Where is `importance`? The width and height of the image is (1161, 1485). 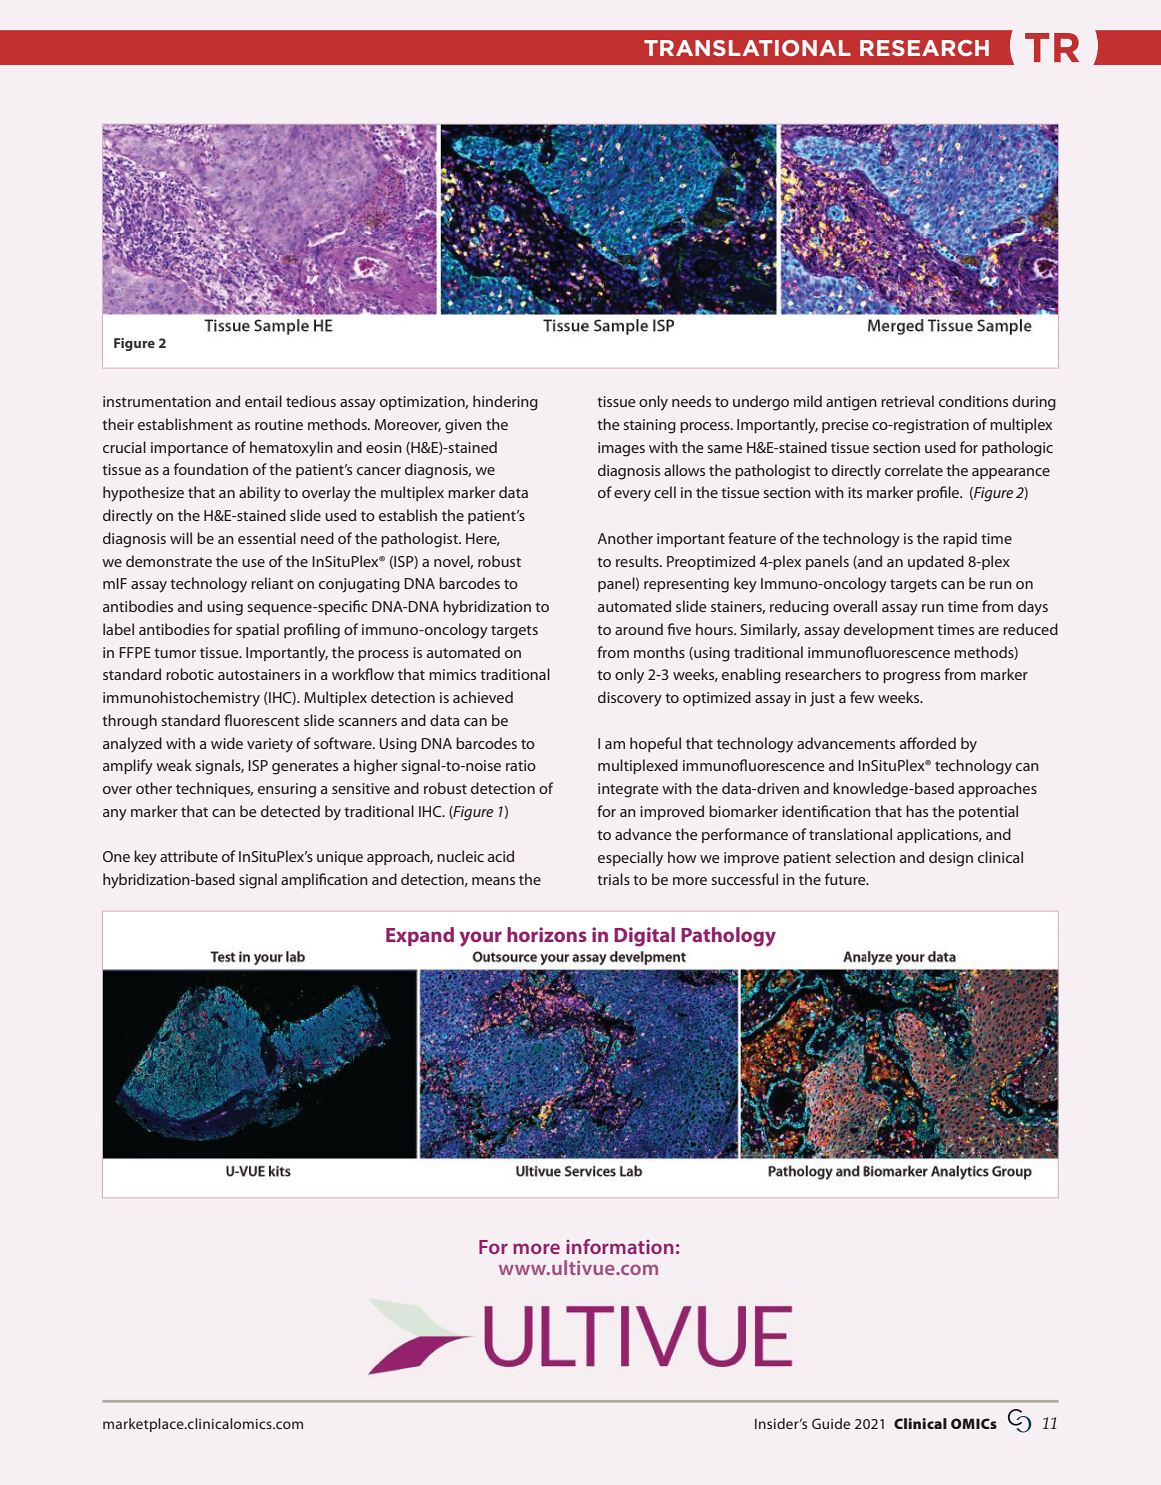 importance is located at coordinates (189, 449).
